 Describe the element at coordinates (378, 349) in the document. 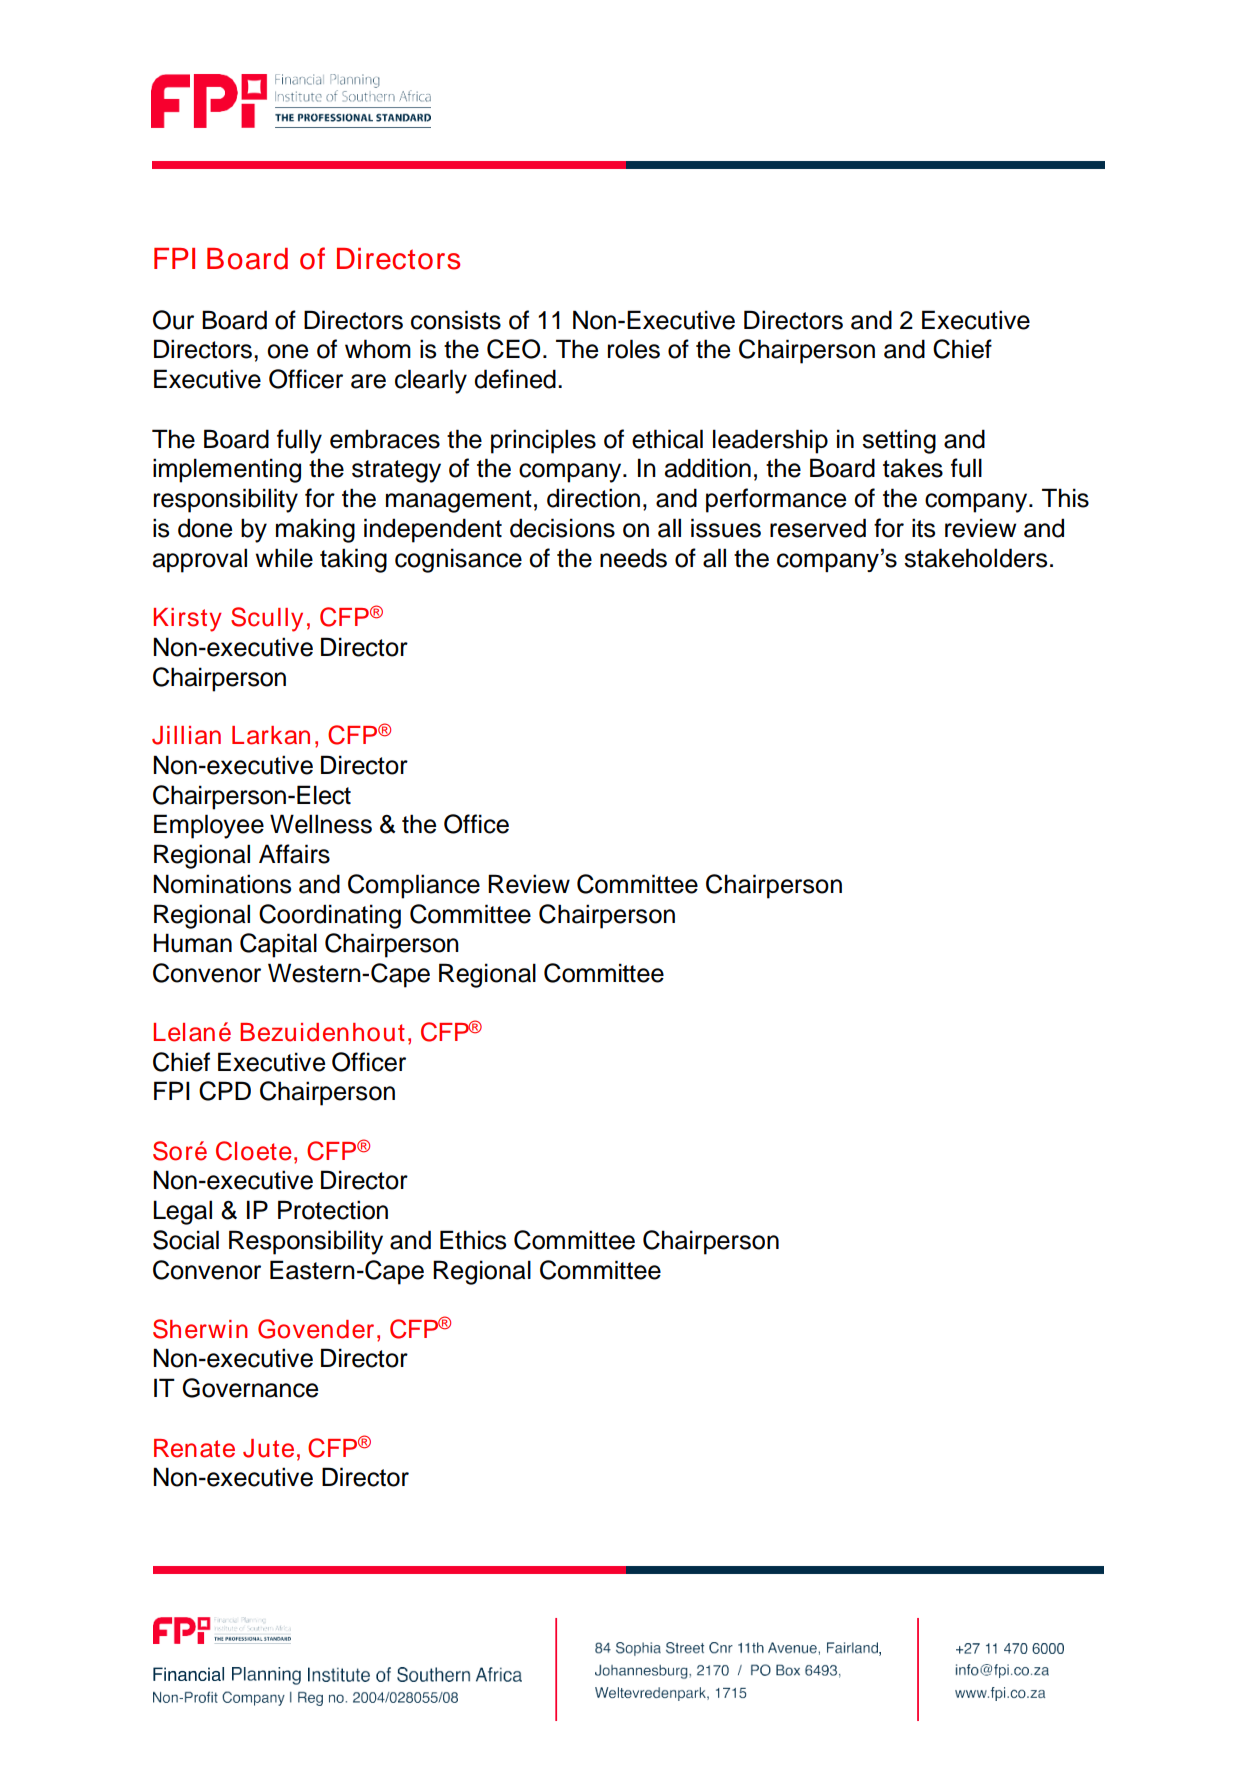

I see `whom` at that location.
